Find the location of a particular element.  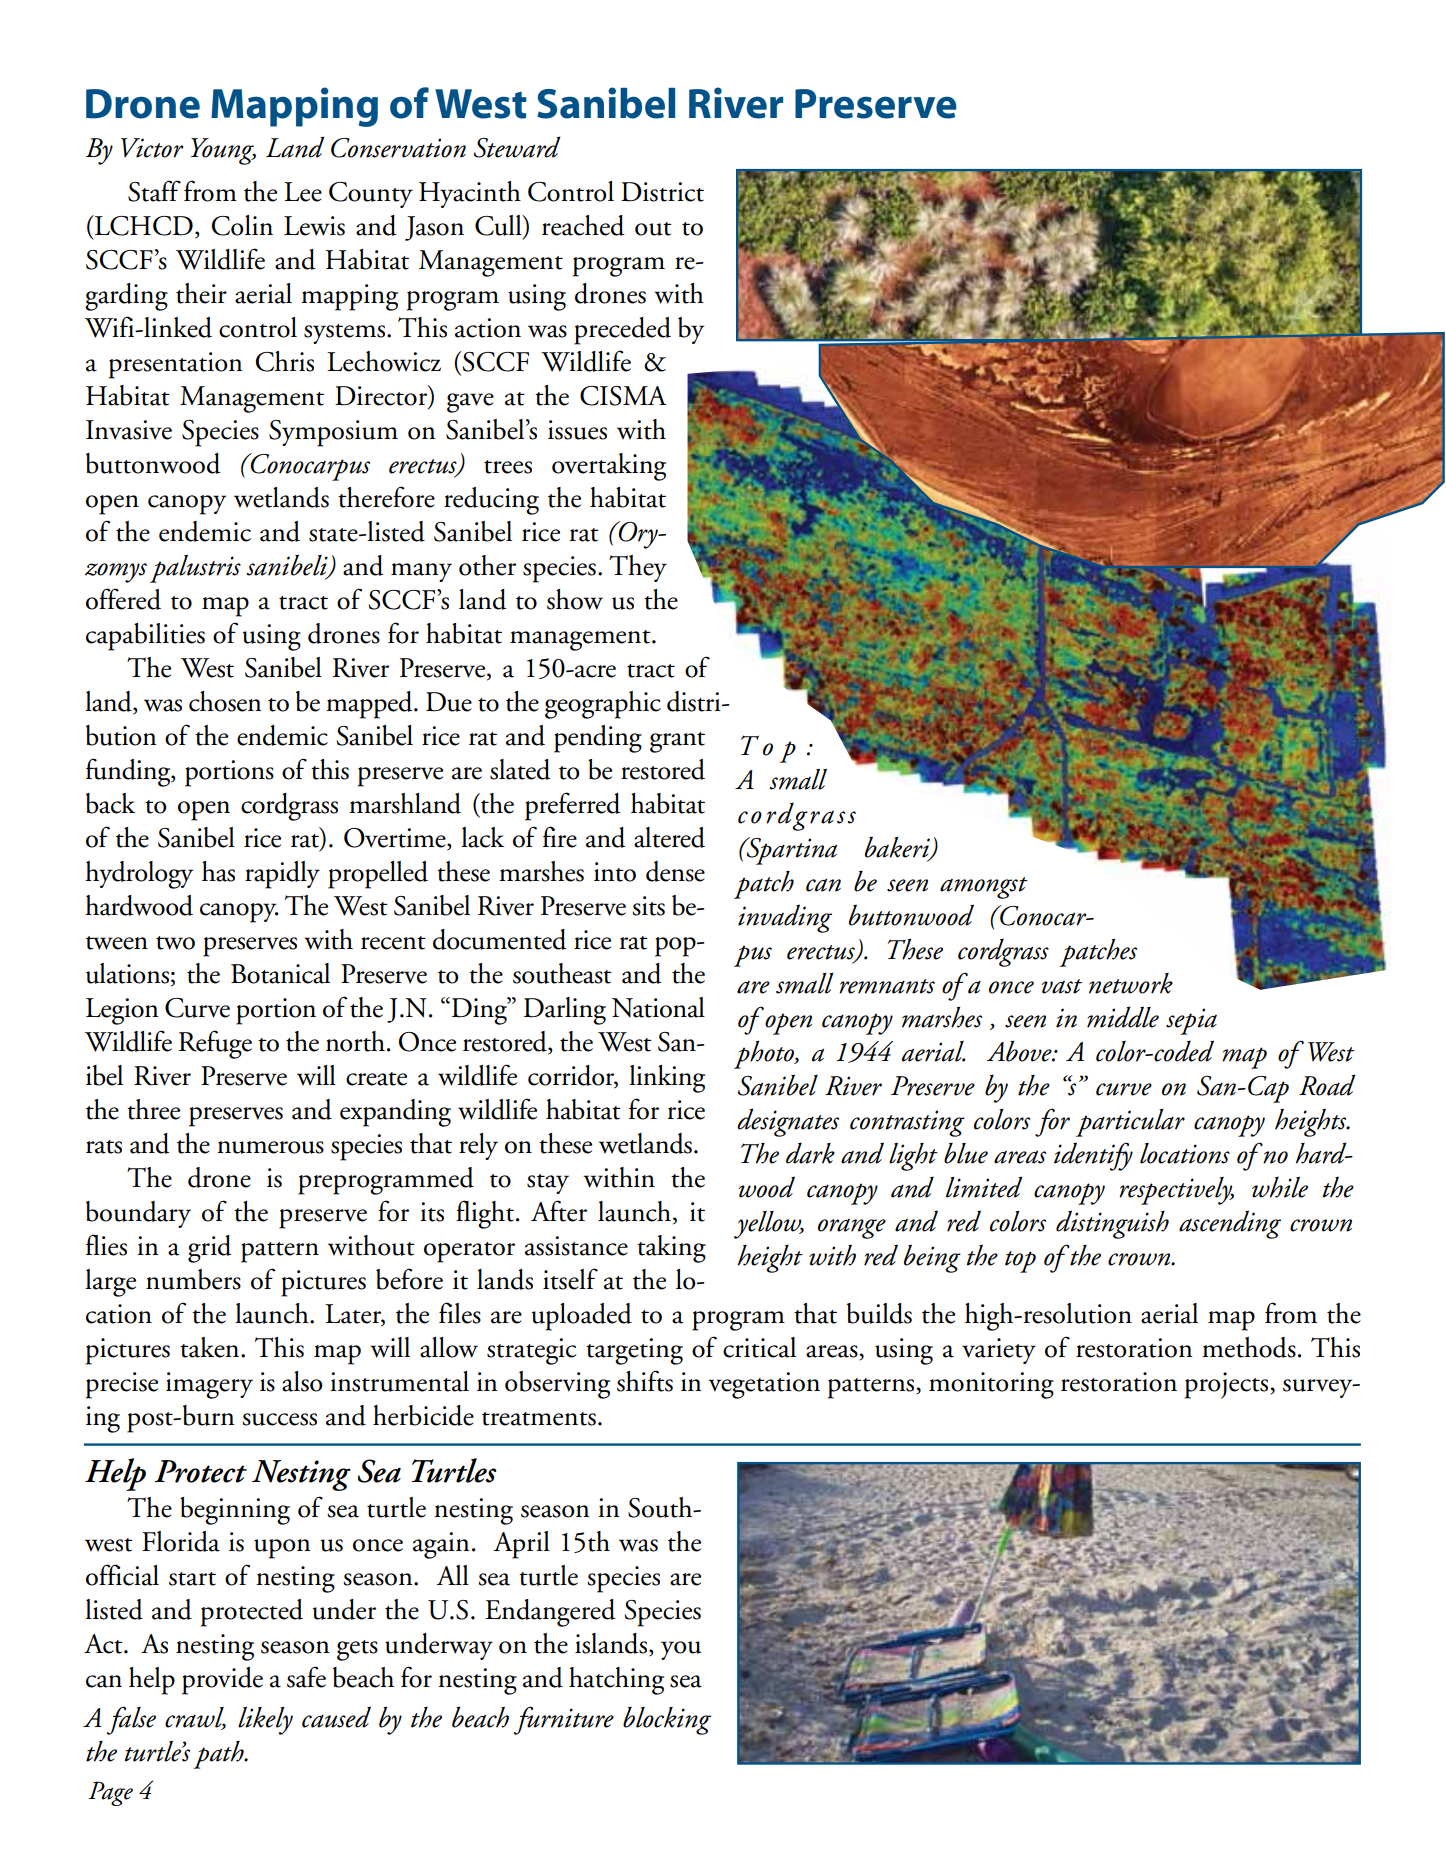

network is located at coordinates (1131, 983).
